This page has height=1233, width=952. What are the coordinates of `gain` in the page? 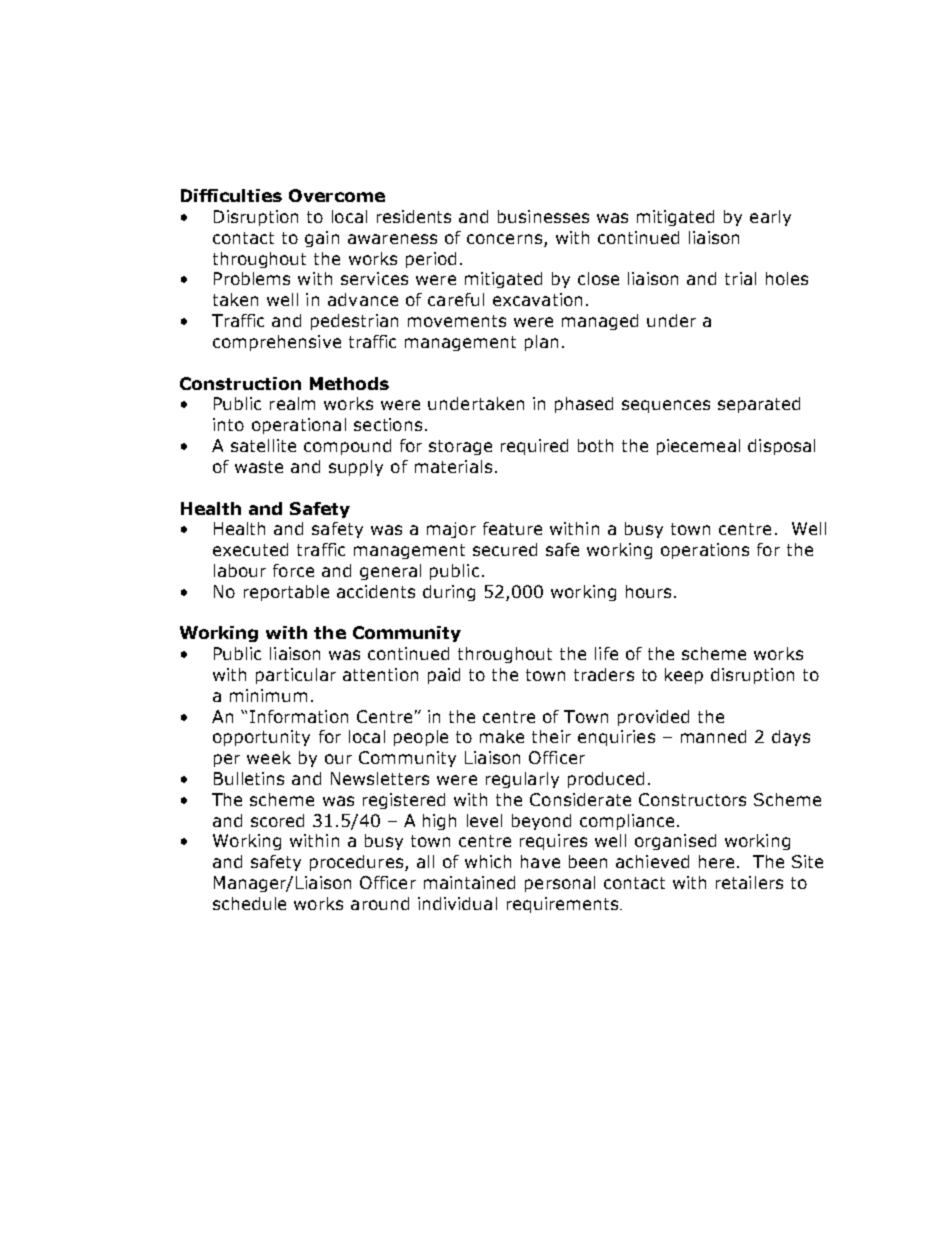 It's located at (322, 239).
